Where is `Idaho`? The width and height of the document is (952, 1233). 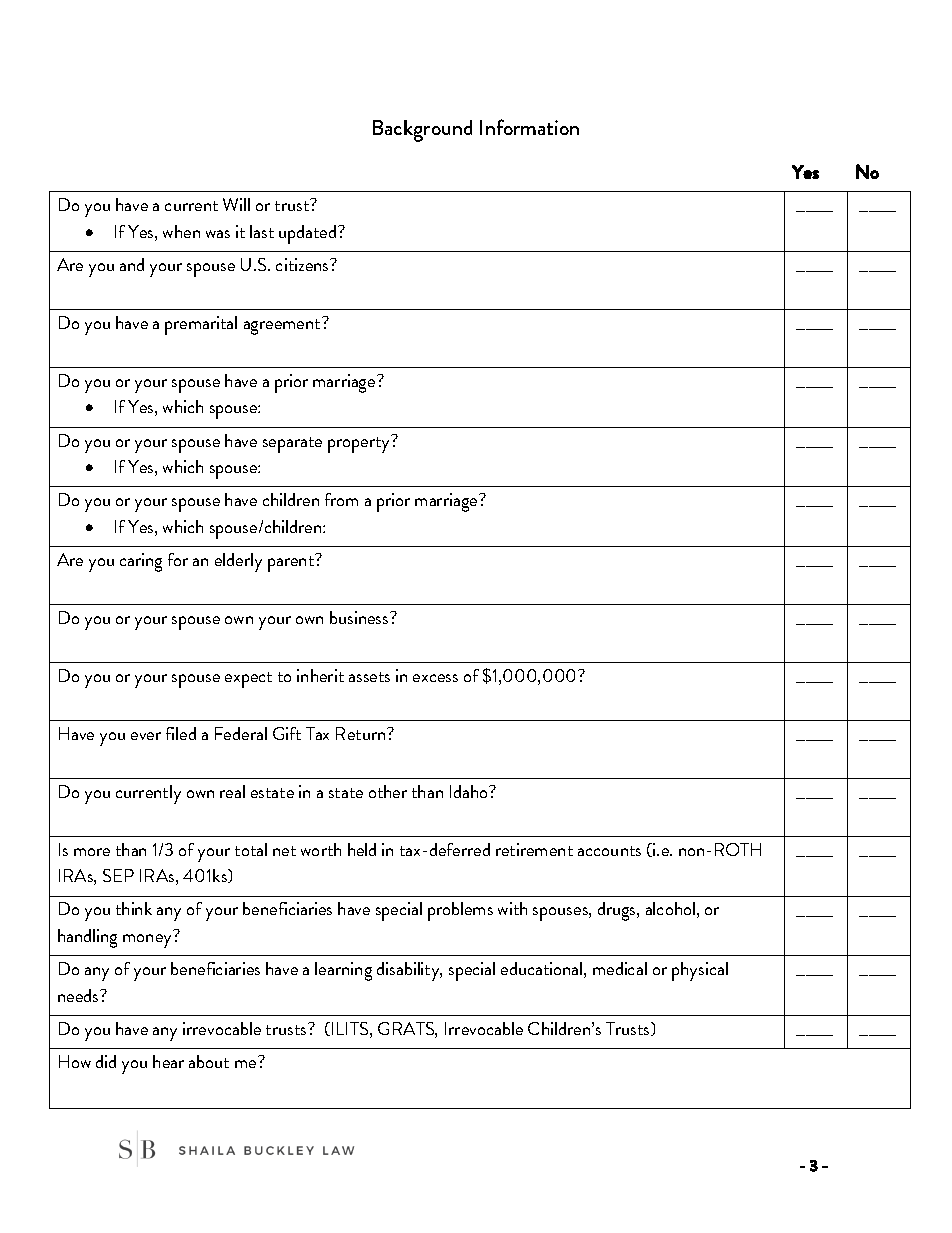 Idaho is located at coordinates (470, 791).
